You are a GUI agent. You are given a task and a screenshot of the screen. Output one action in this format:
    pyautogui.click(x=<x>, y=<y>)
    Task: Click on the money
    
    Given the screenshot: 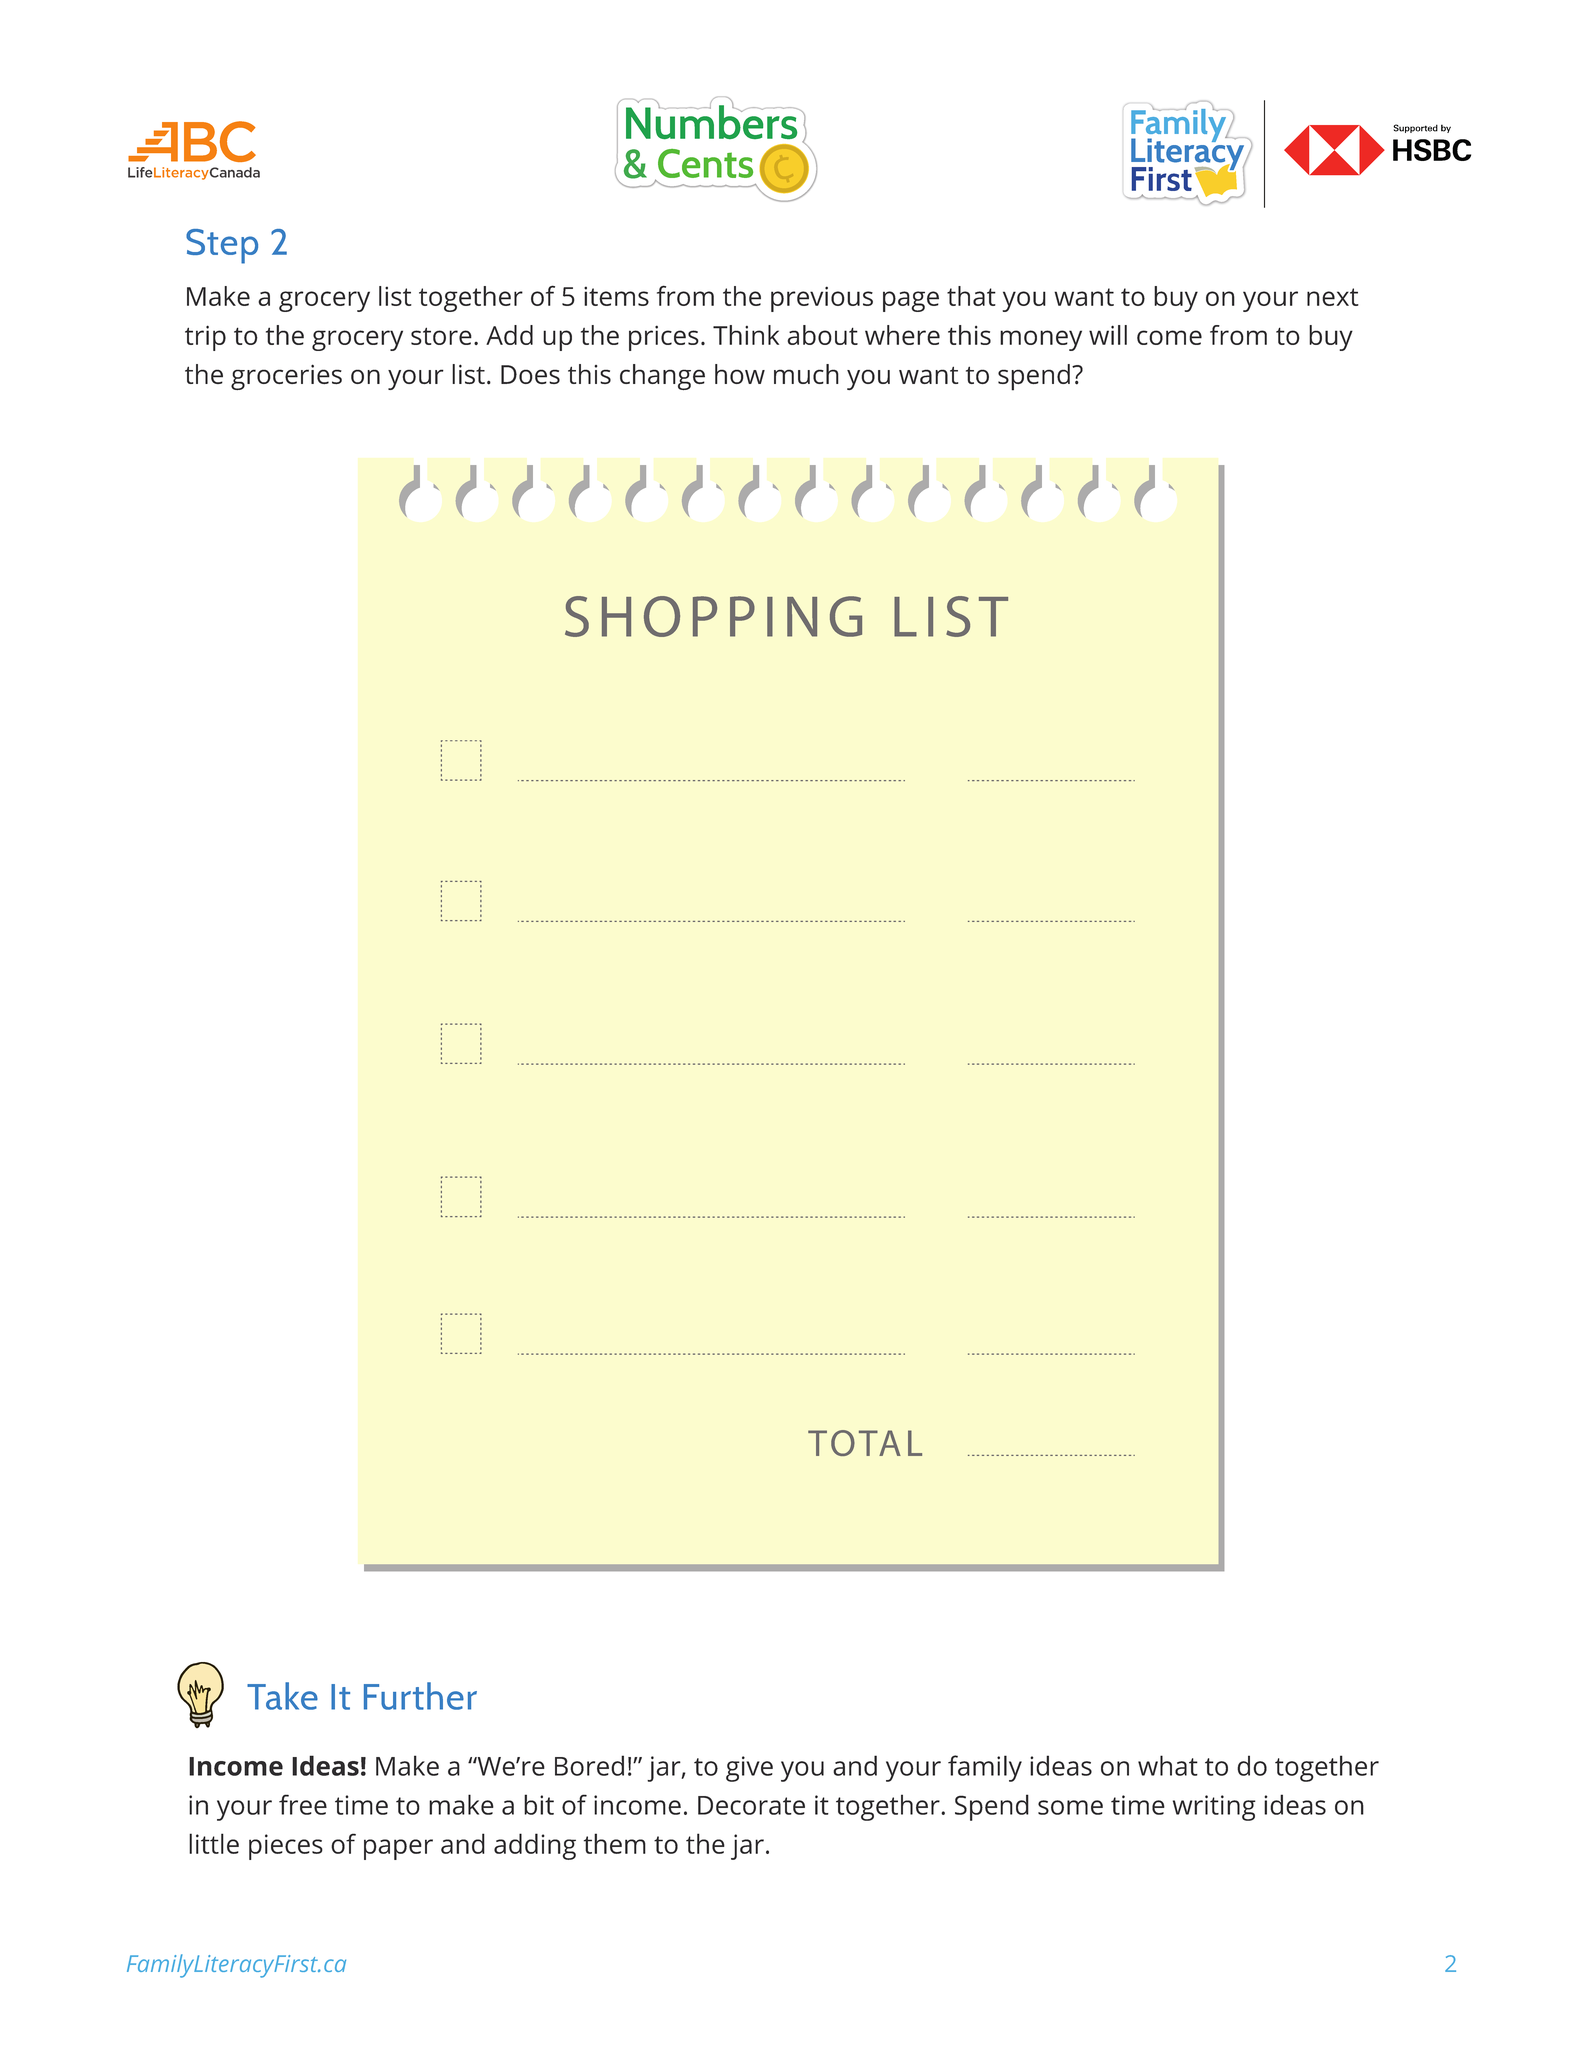 What is the action you would take?
    pyautogui.click(x=1041, y=340)
